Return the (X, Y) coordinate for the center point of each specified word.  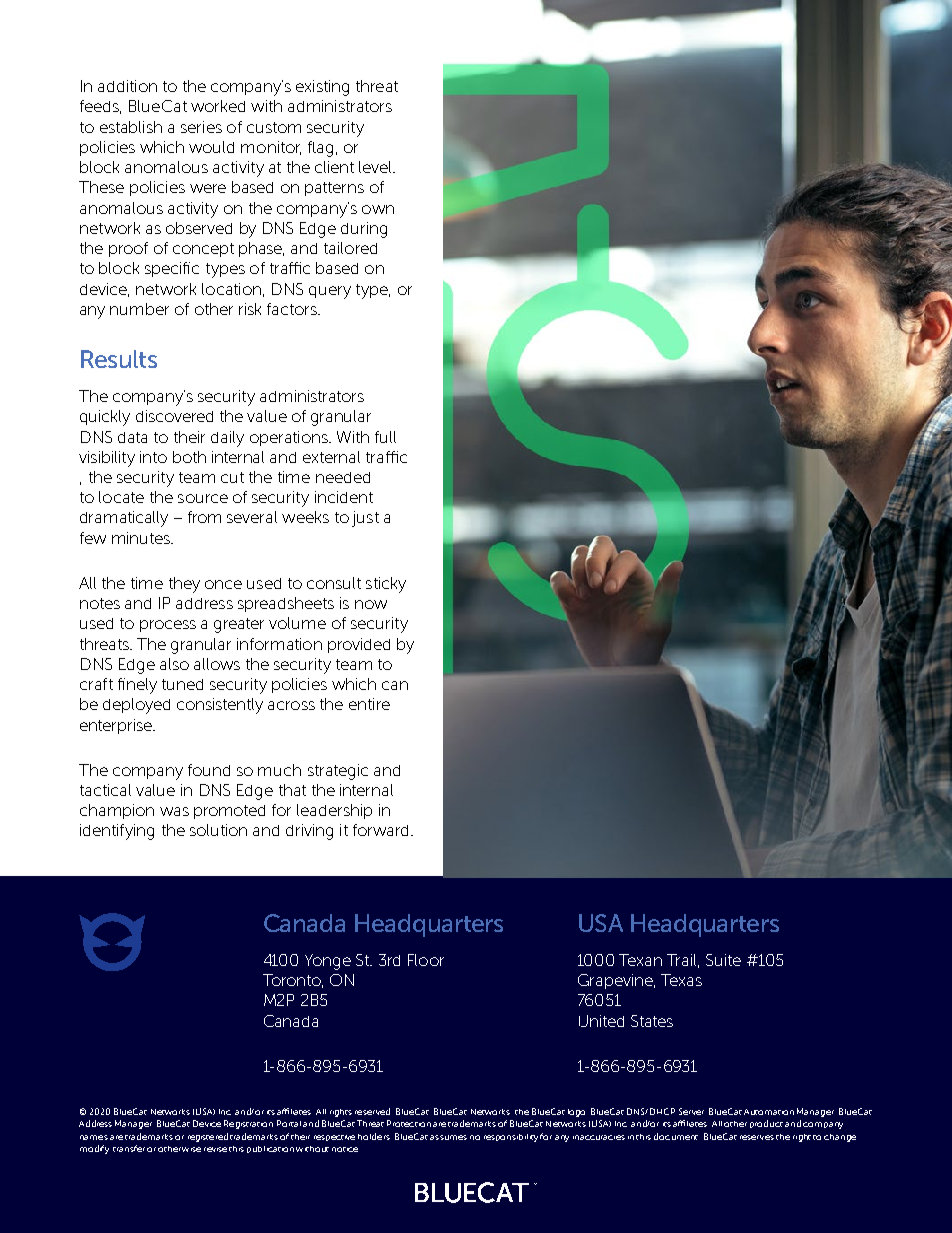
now (371, 604)
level (376, 167)
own (378, 209)
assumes (448, 1137)
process (168, 626)
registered (208, 1137)
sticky (386, 585)
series (201, 127)
